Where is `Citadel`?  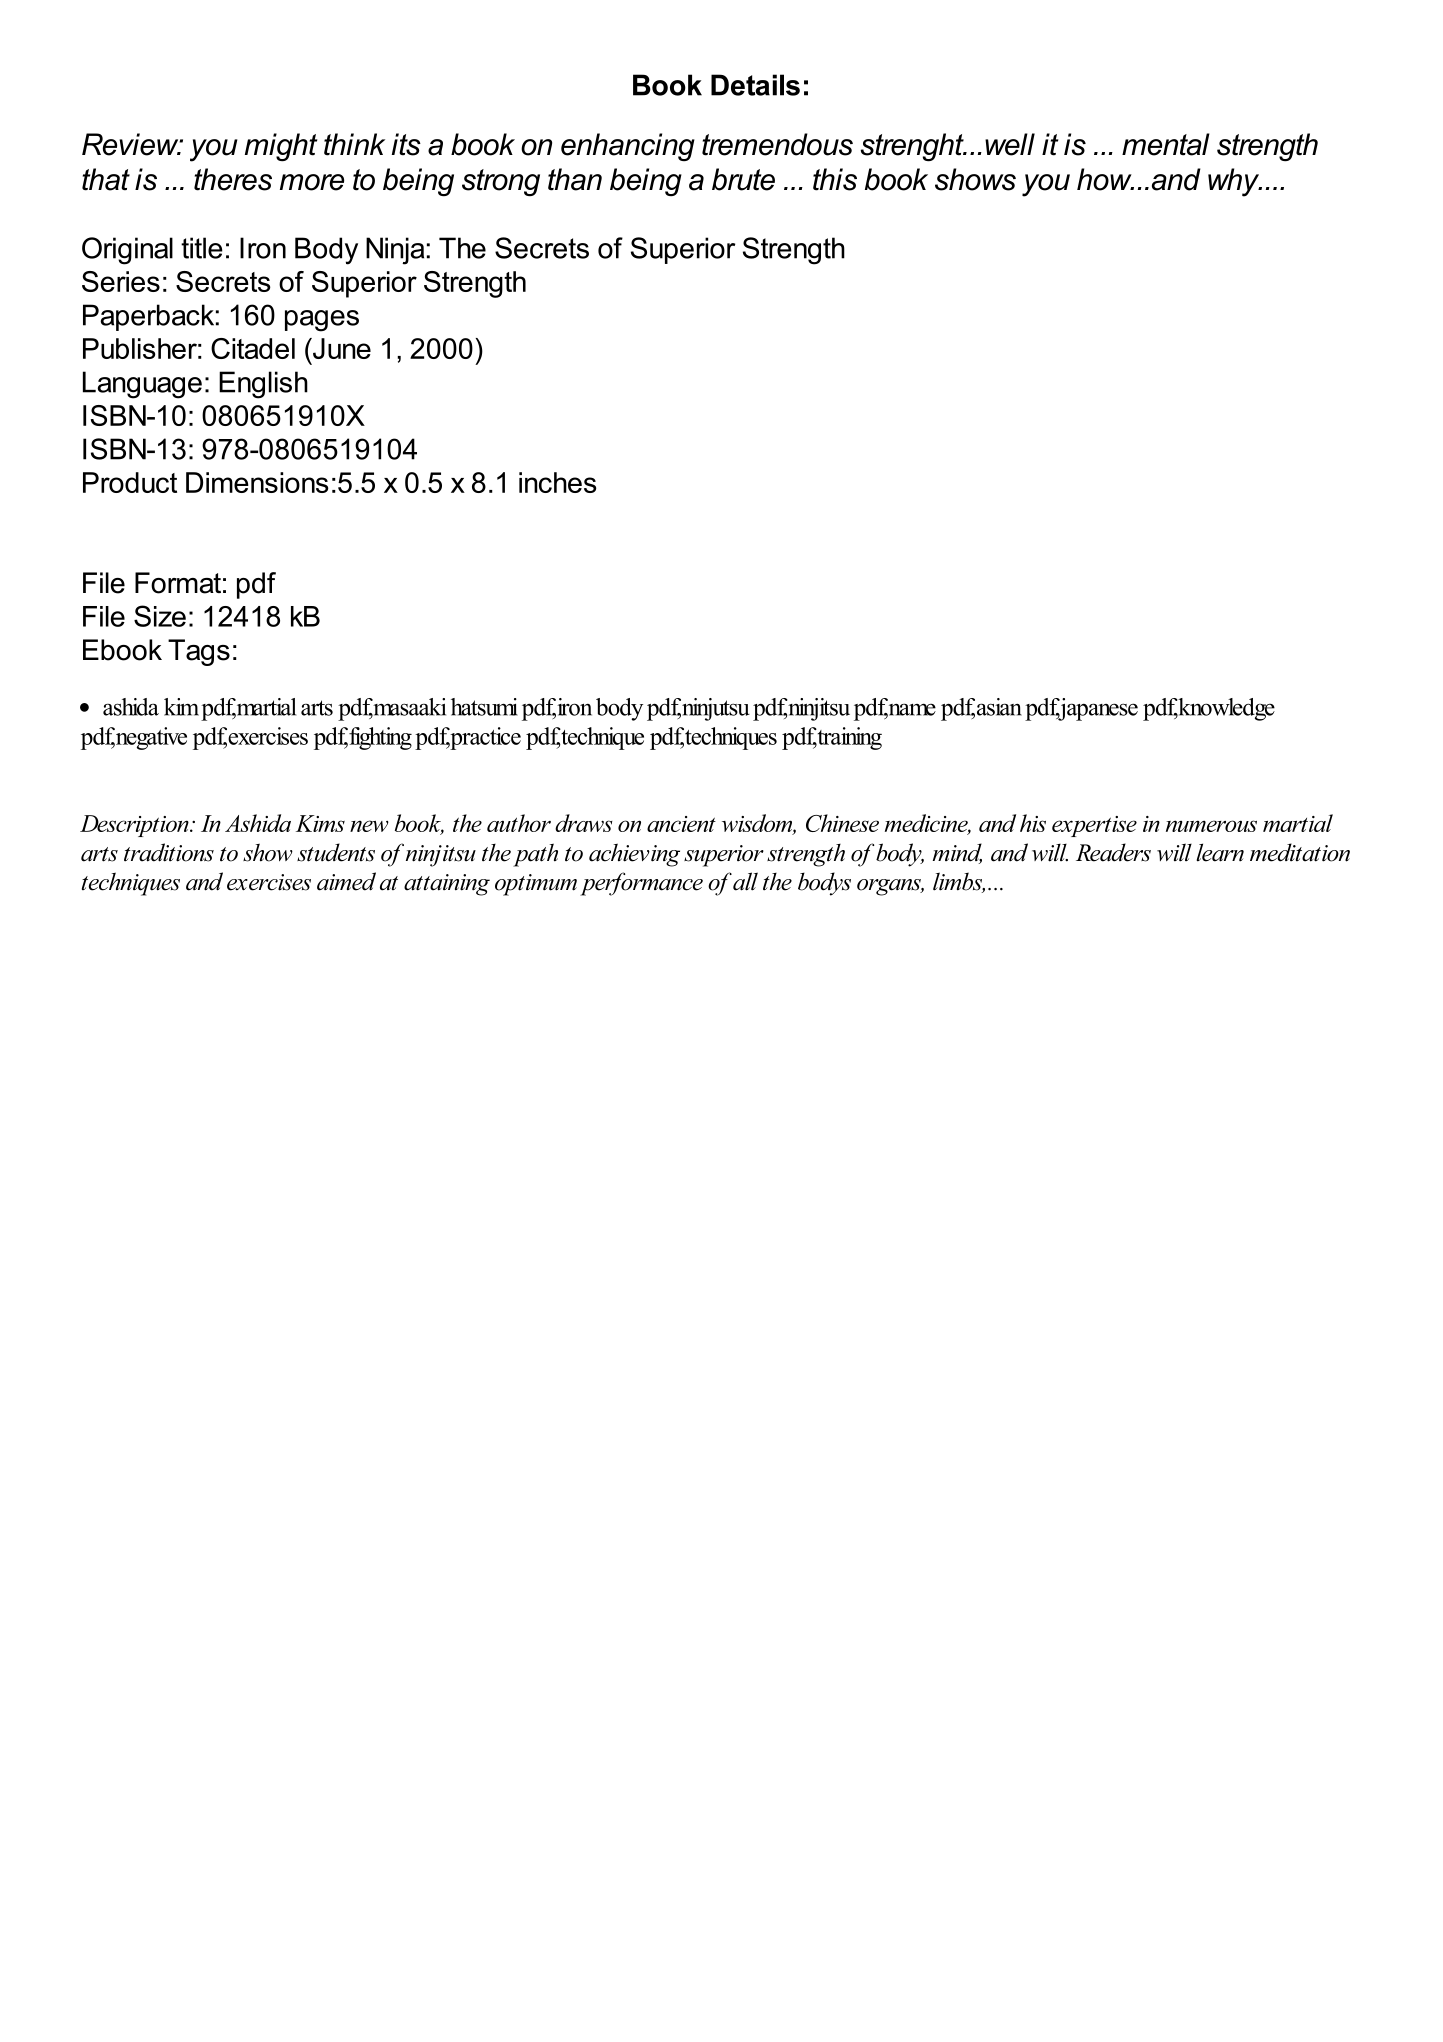 Citadel is located at coordinates (253, 348).
